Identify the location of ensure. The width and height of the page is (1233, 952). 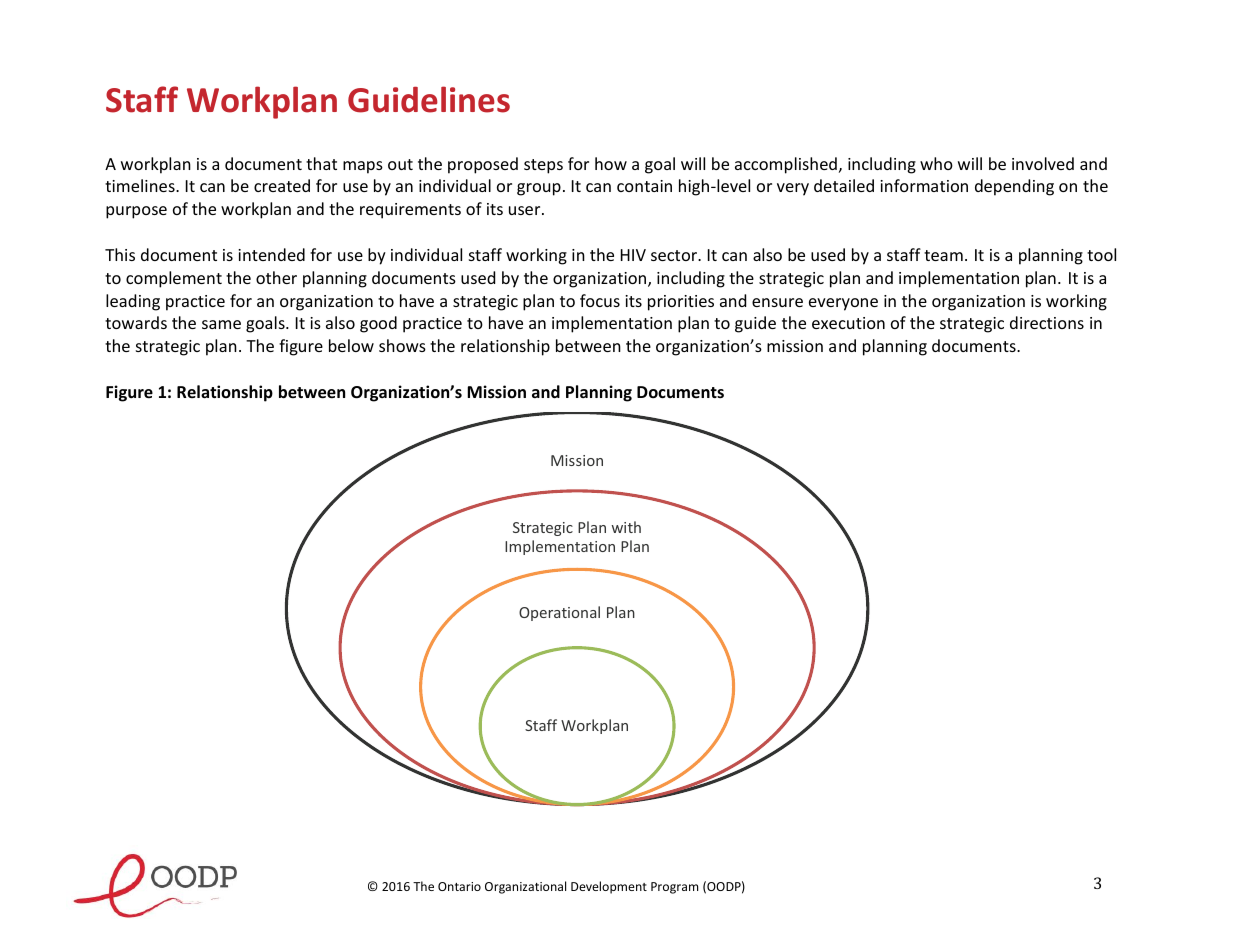
(777, 302).
